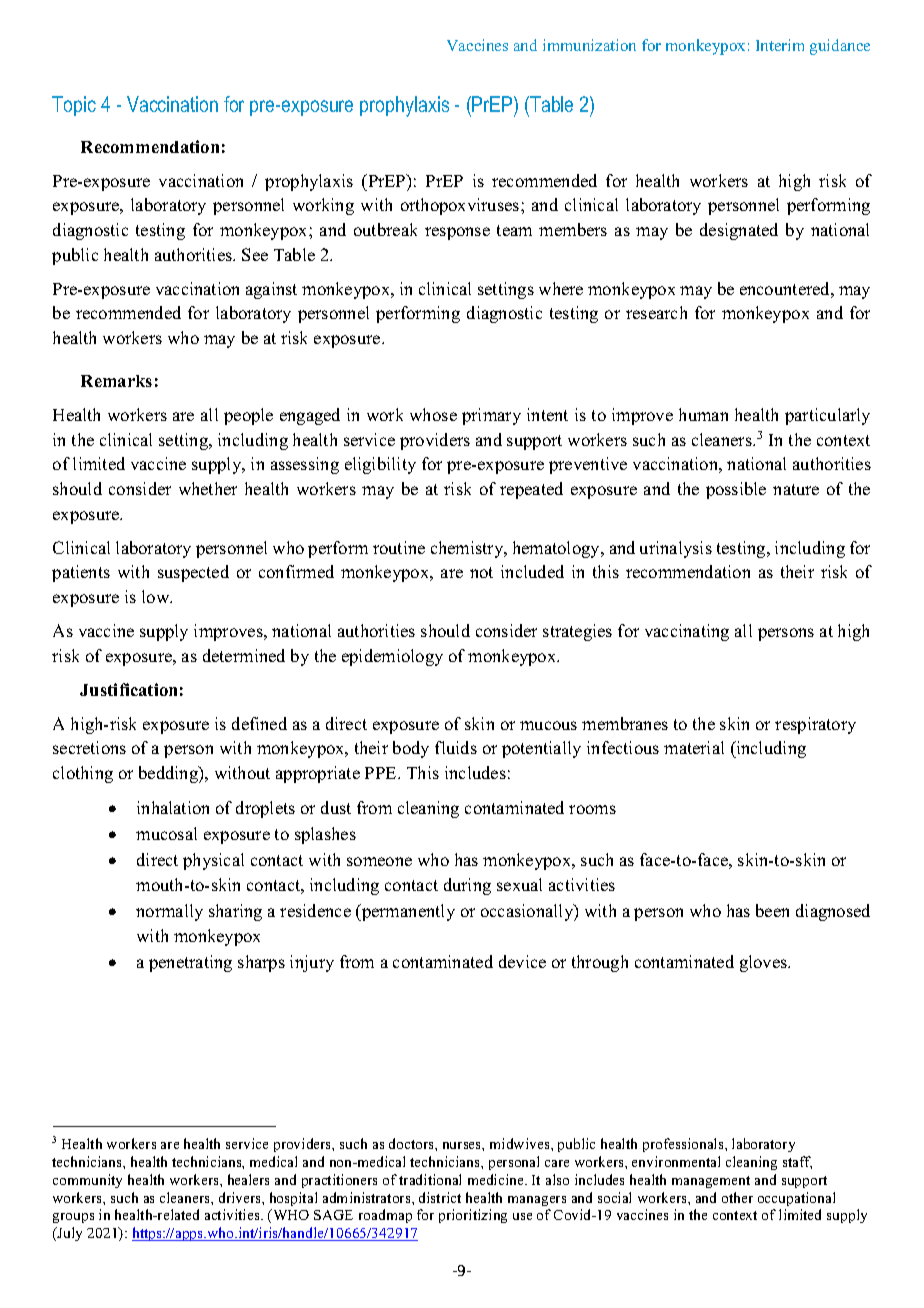 The height and width of the screenshot is (1308, 924). What do you see at coordinates (255, 254) in the screenshot?
I see `See` at bounding box center [255, 254].
